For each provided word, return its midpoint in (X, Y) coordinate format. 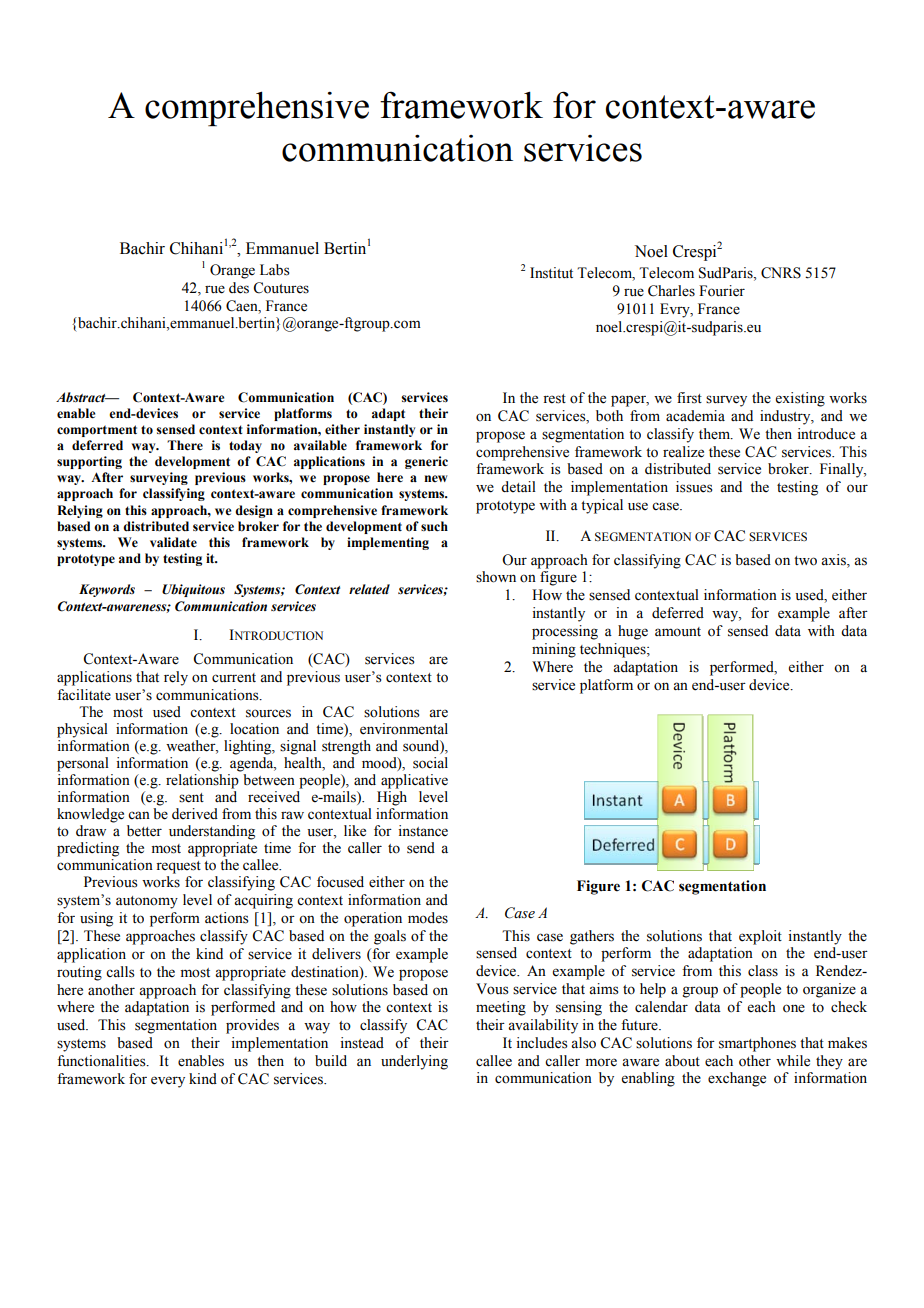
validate (173, 542)
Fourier (722, 291)
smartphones (757, 1044)
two (805, 561)
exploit (760, 937)
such (434, 526)
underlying (414, 1062)
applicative (414, 781)
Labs (275, 270)
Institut (551, 273)
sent (191, 798)
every (168, 1082)
